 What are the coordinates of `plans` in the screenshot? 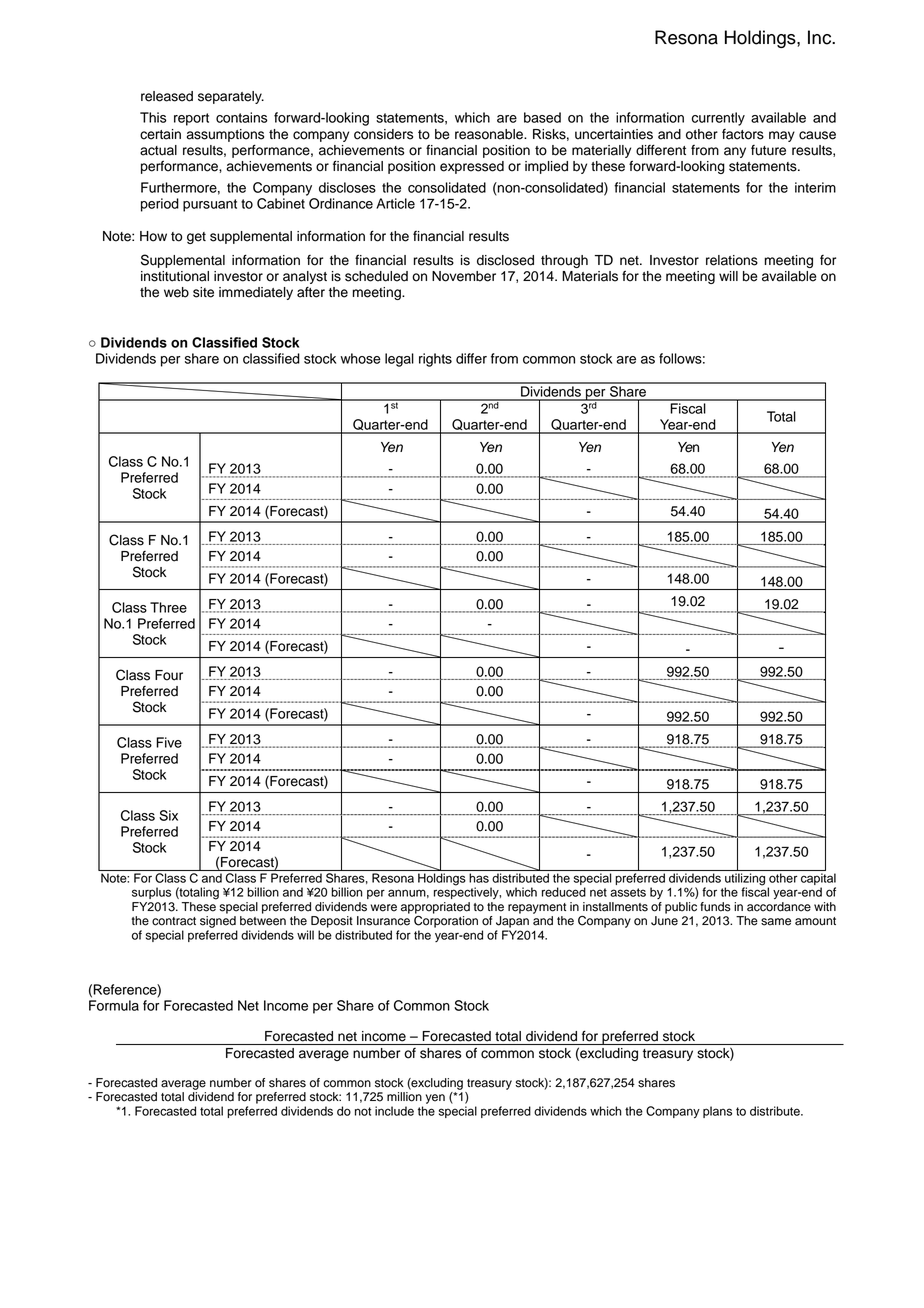 It's located at (717, 1112).
